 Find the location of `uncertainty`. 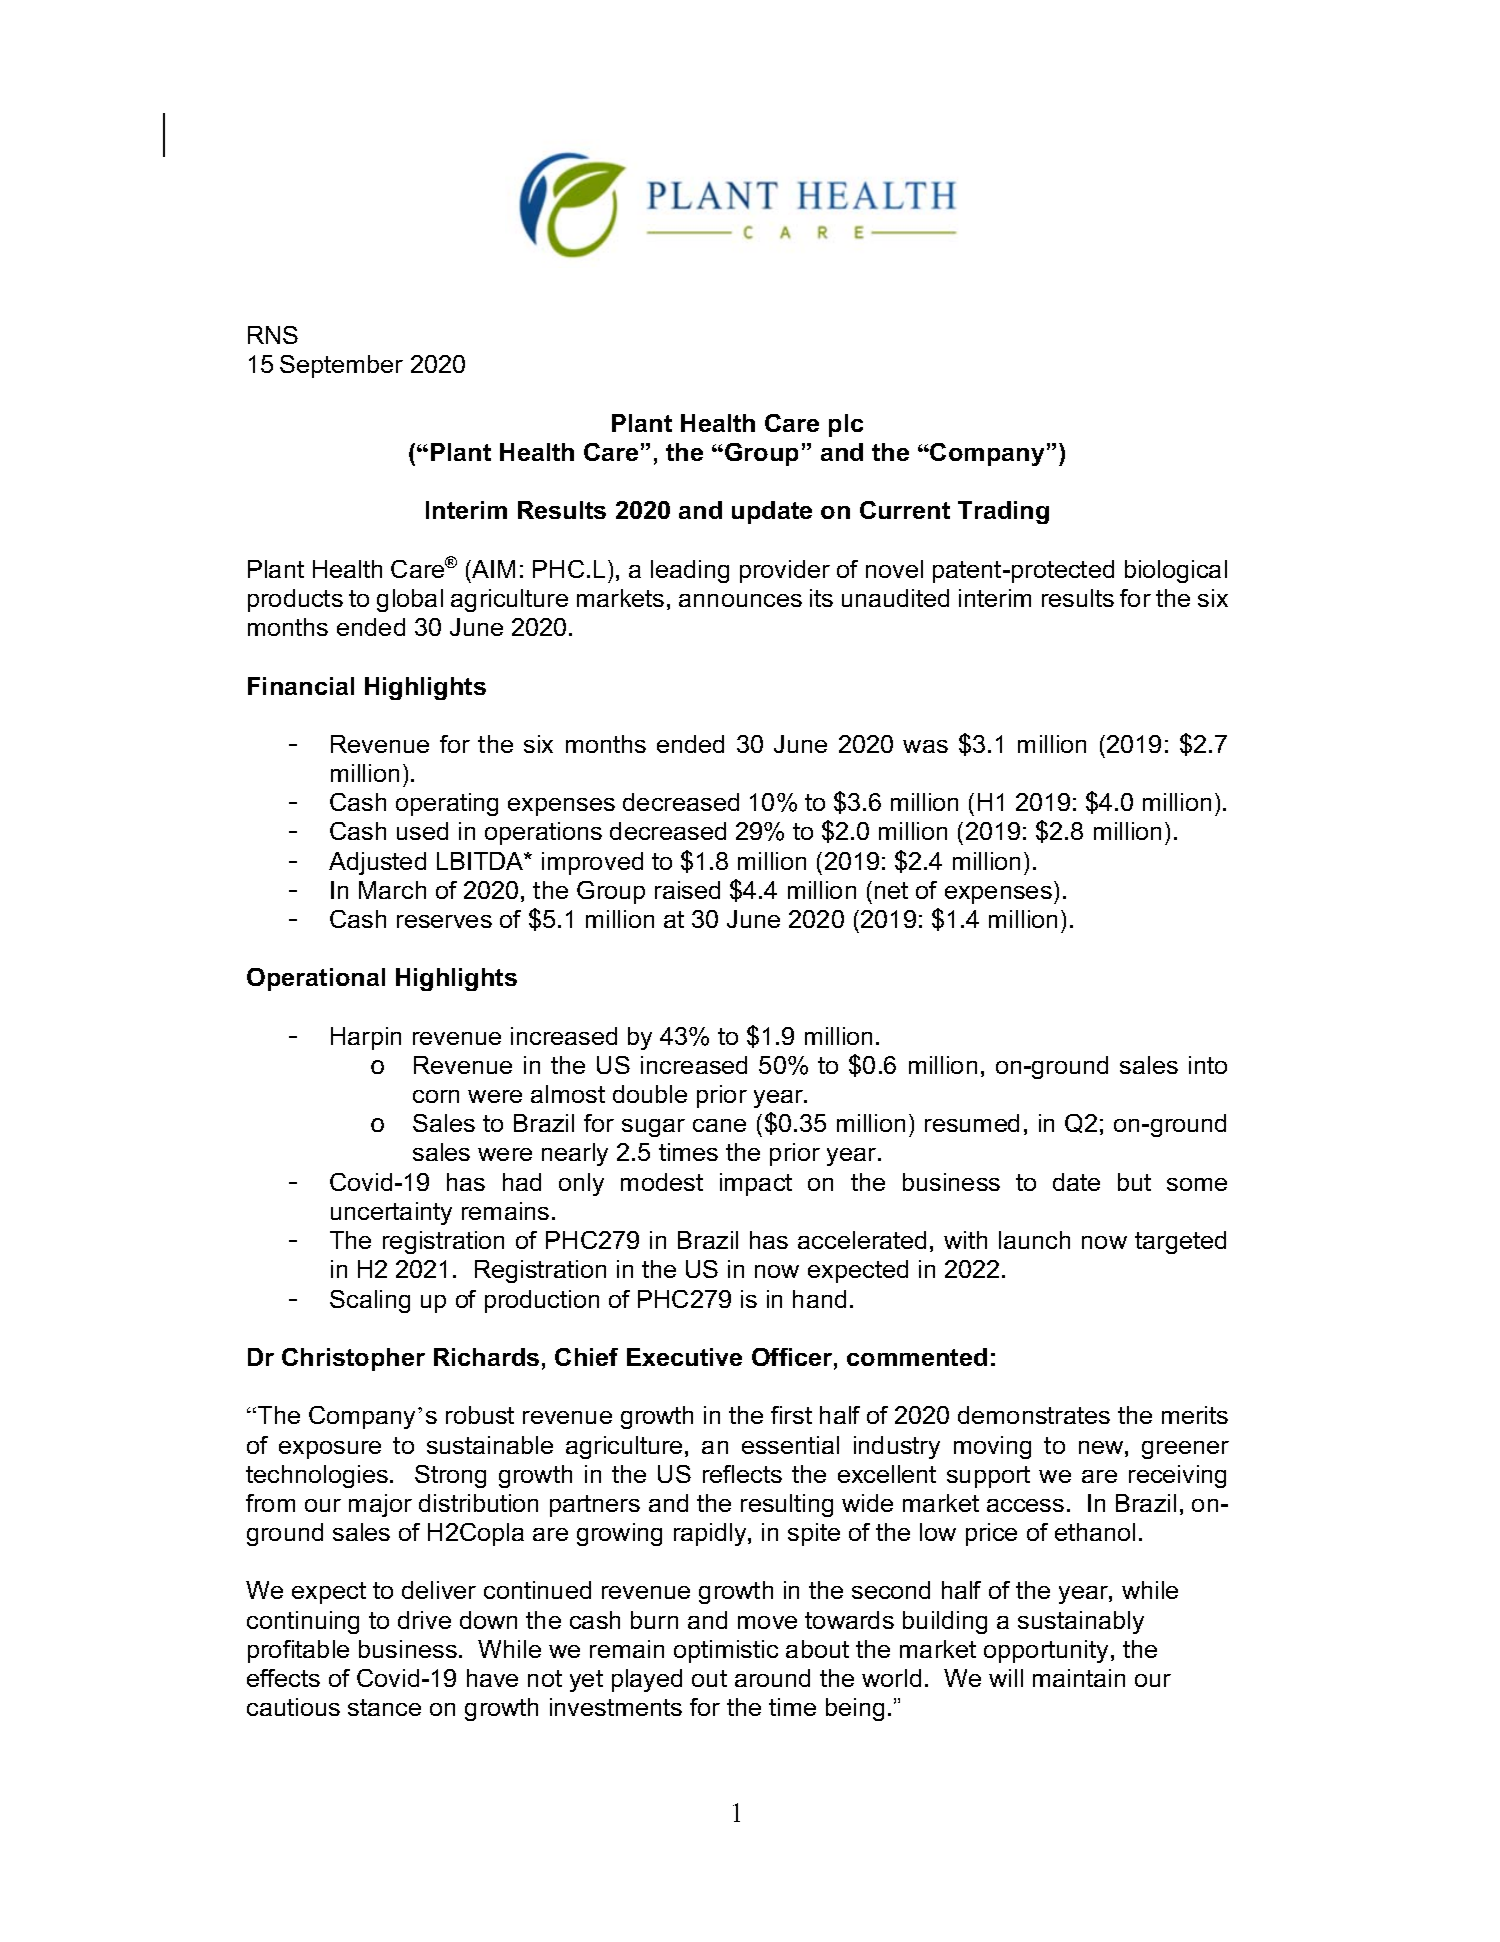

uncertainty is located at coordinates (391, 1213).
